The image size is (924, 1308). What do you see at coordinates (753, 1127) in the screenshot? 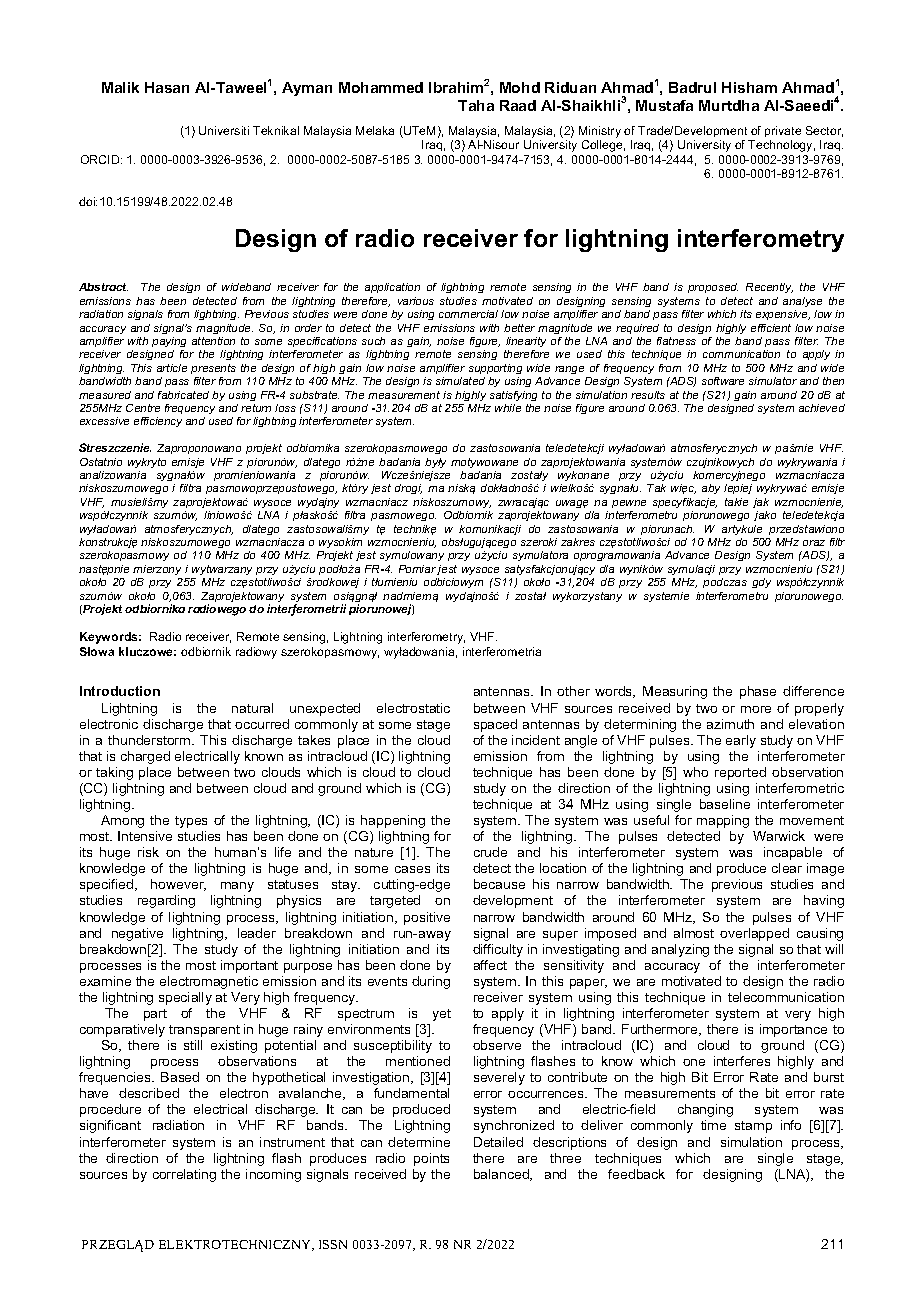
I see `stamp` at bounding box center [753, 1127].
